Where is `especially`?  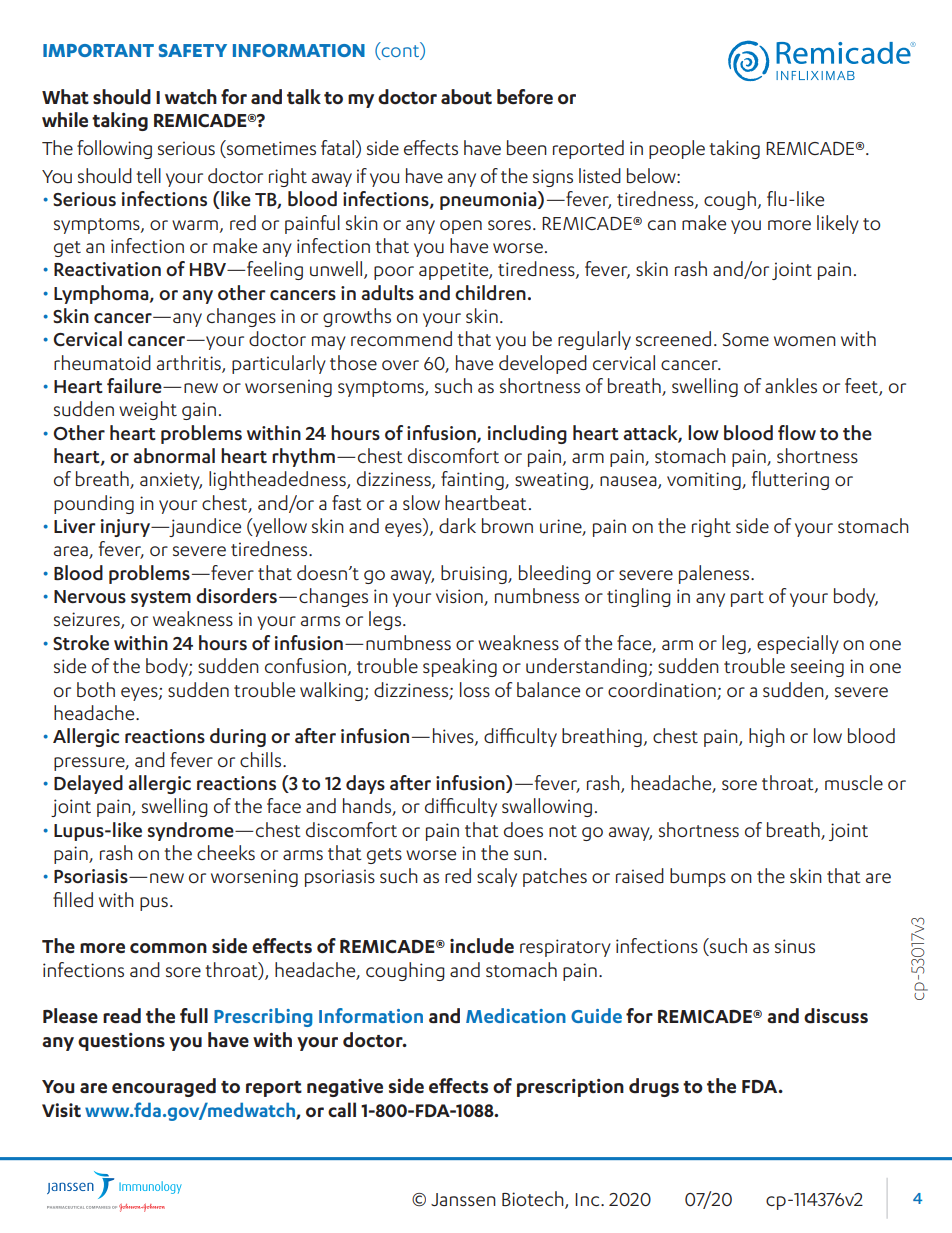 especially is located at coordinates (798, 644).
